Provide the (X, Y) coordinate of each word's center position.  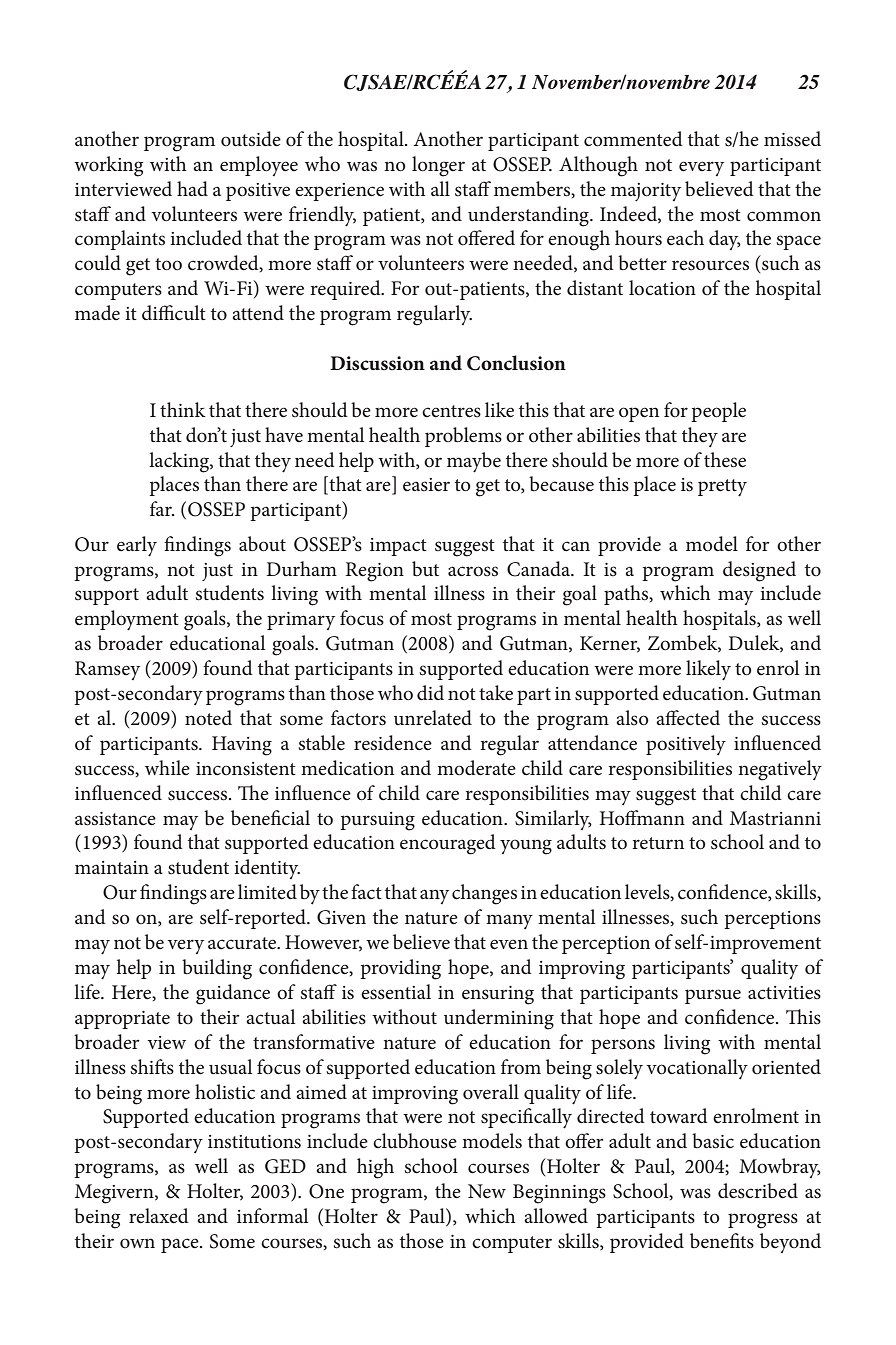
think (183, 409)
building (217, 969)
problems (463, 437)
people (718, 412)
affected (688, 718)
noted (208, 717)
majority (646, 192)
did (430, 692)
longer (438, 166)
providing (400, 969)
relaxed (159, 1216)
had (192, 188)
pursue (713, 996)
